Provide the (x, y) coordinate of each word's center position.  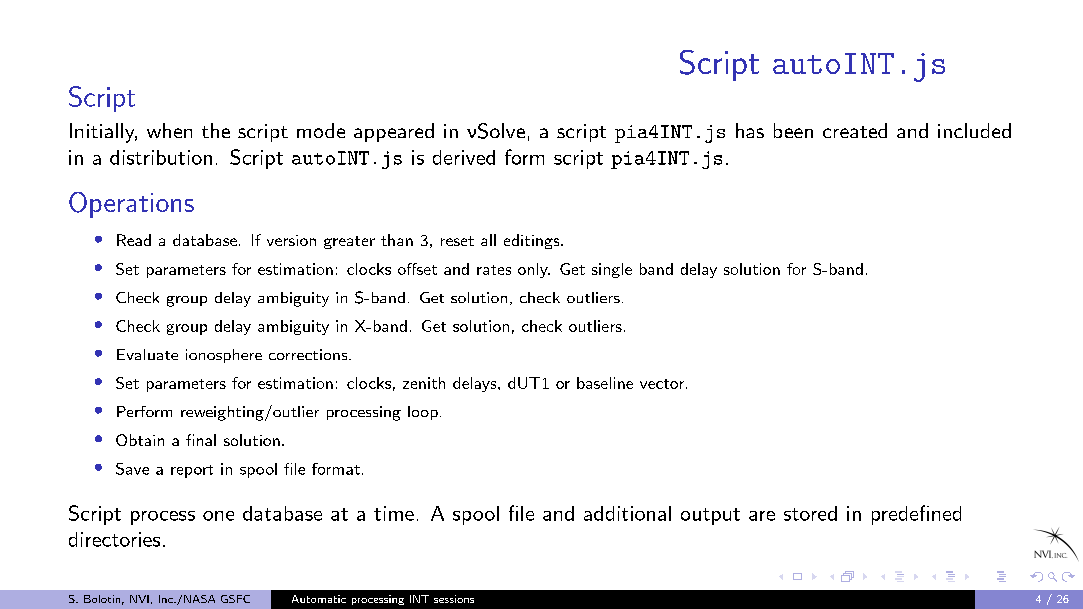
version (291, 240)
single (612, 270)
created (855, 130)
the (216, 130)
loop (423, 413)
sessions (454, 599)
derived (464, 157)
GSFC (235, 599)
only (534, 270)
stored (810, 513)
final (201, 440)
